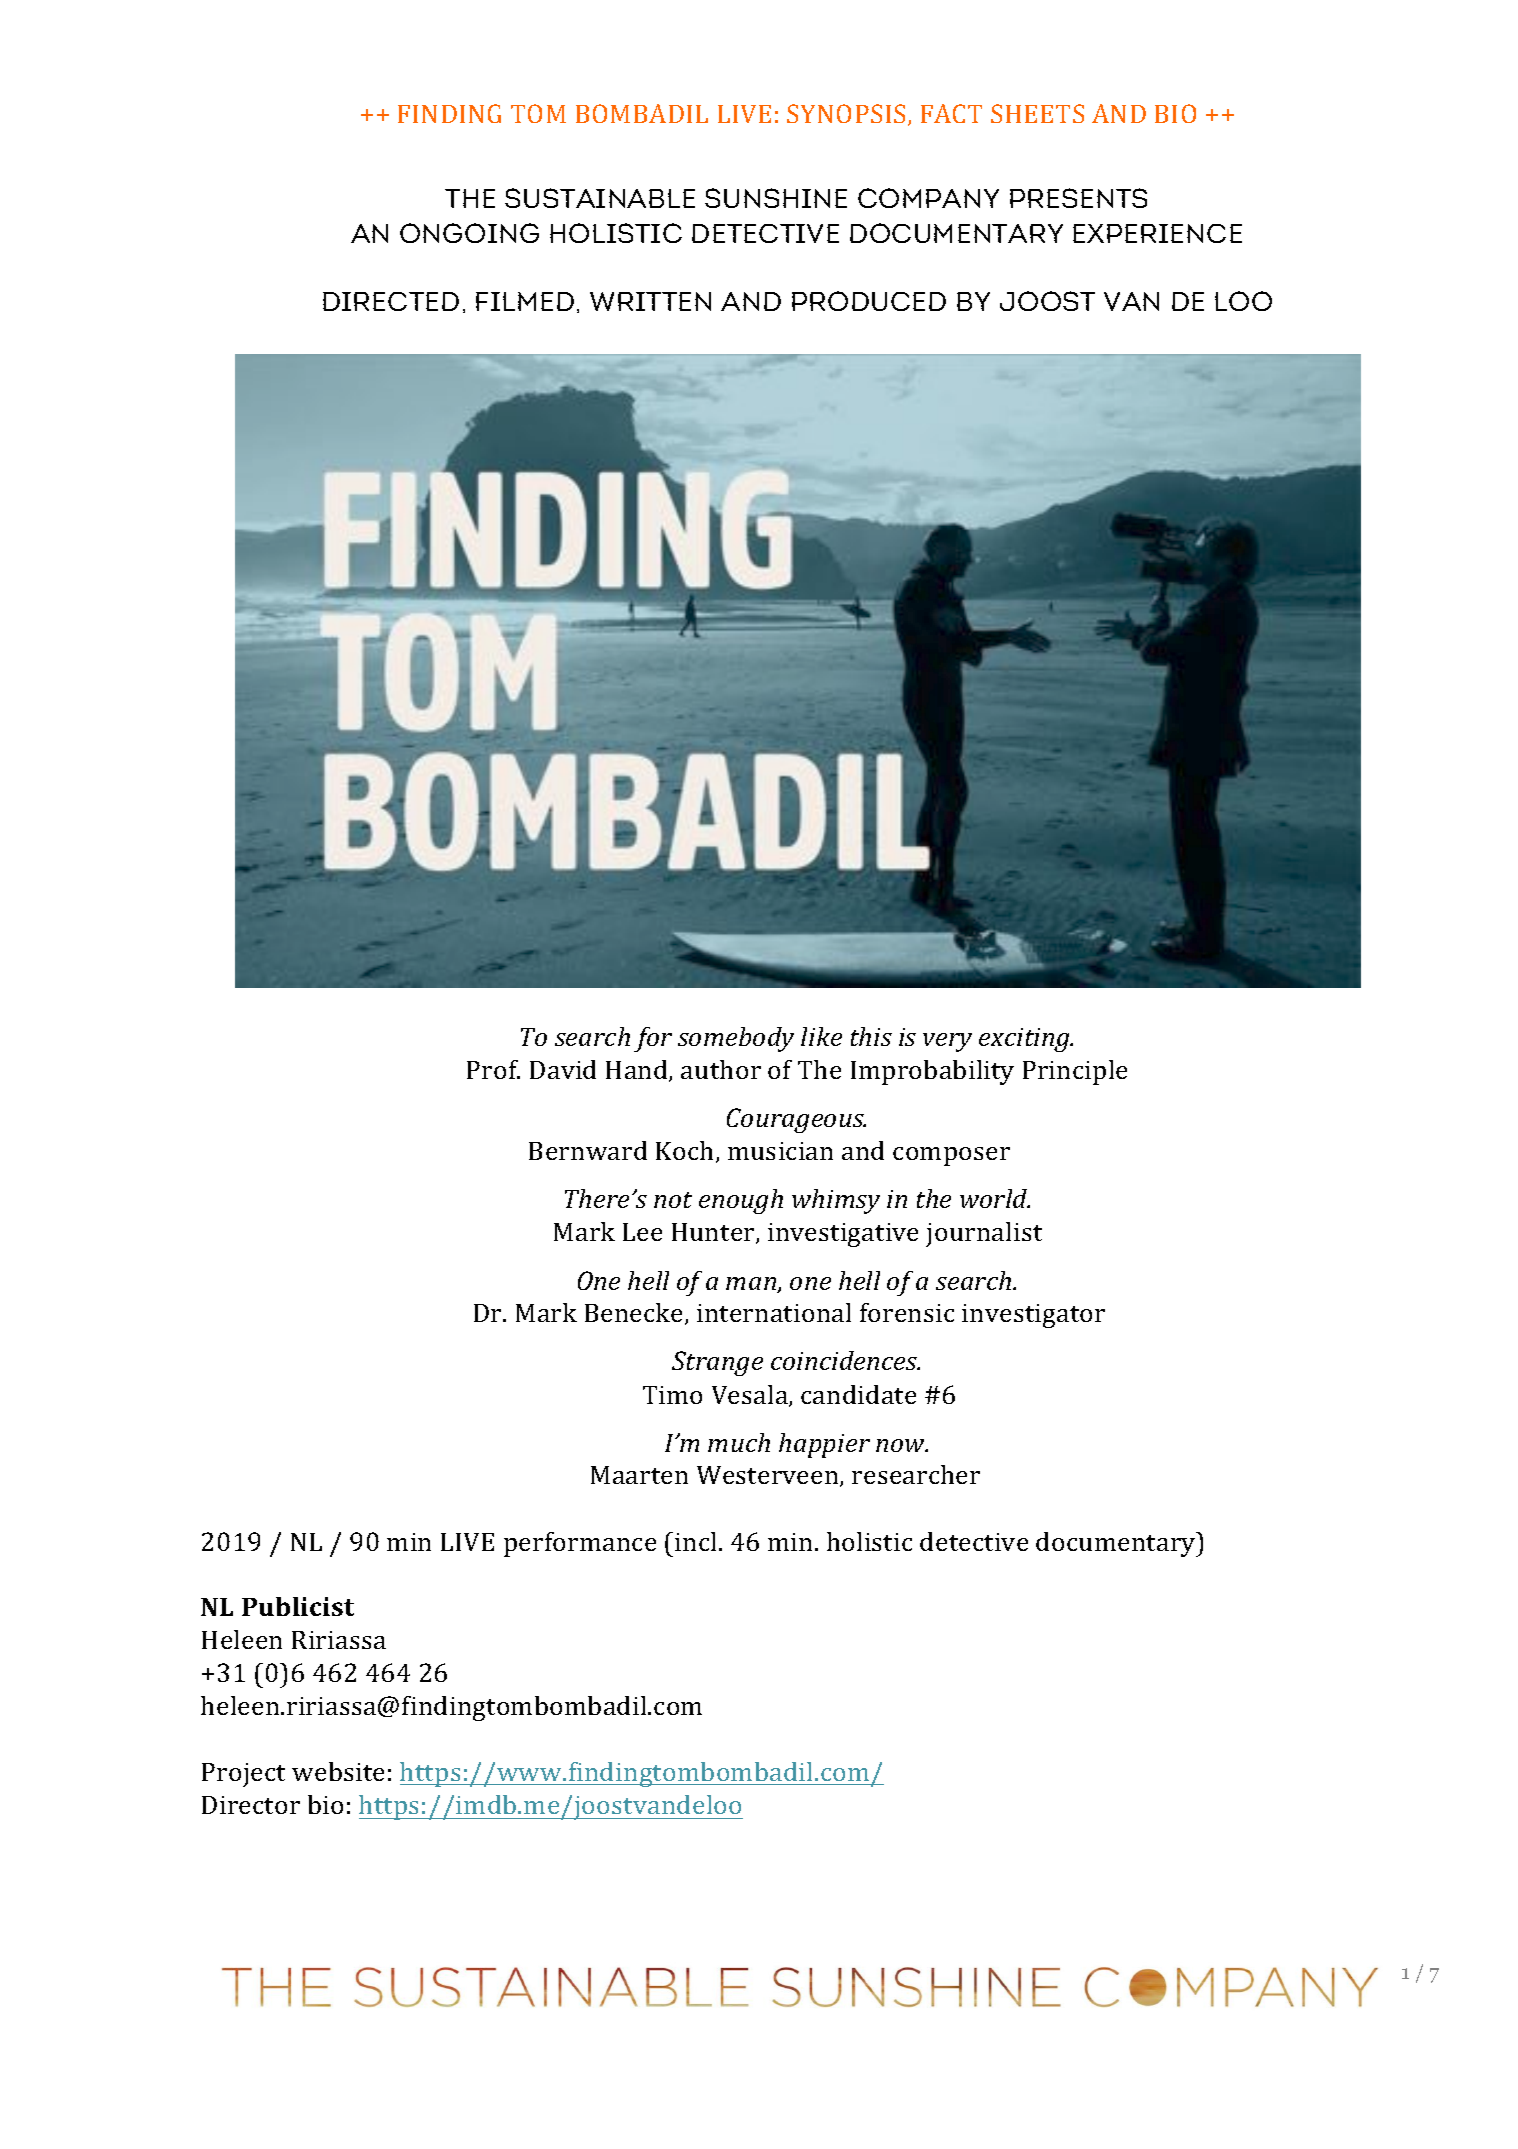 This screenshot has height=2149, width=1518. What do you see at coordinates (1078, 198) in the screenshot?
I see `presents` at bounding box center [1078, 198].
